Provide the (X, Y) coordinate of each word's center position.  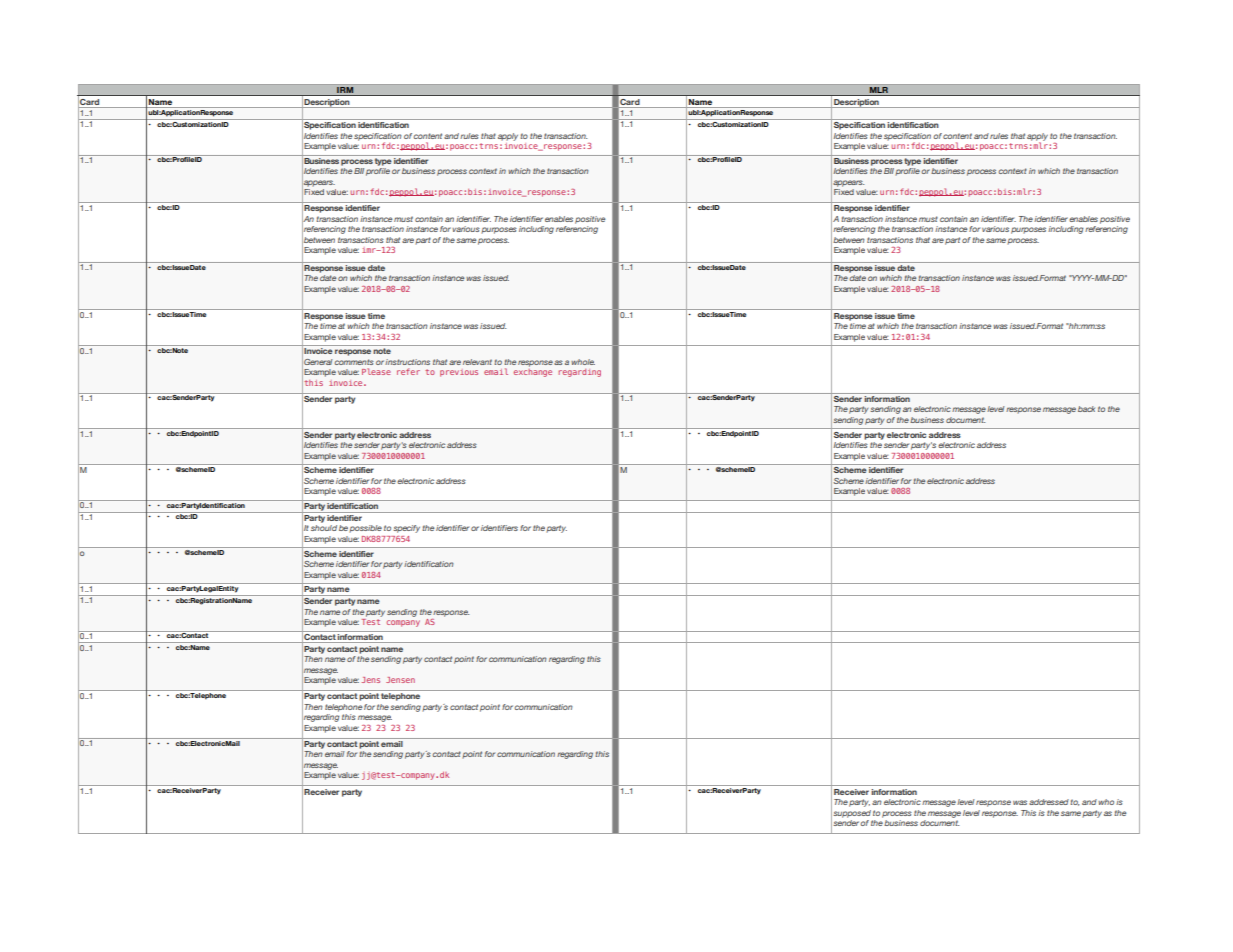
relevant (477, 362)
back (1086, 409)
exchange (533, 371)
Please (376, 371)
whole (583, 362)
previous (459, 373)
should (324, 528)
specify (406, 529)
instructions (407, 362)
